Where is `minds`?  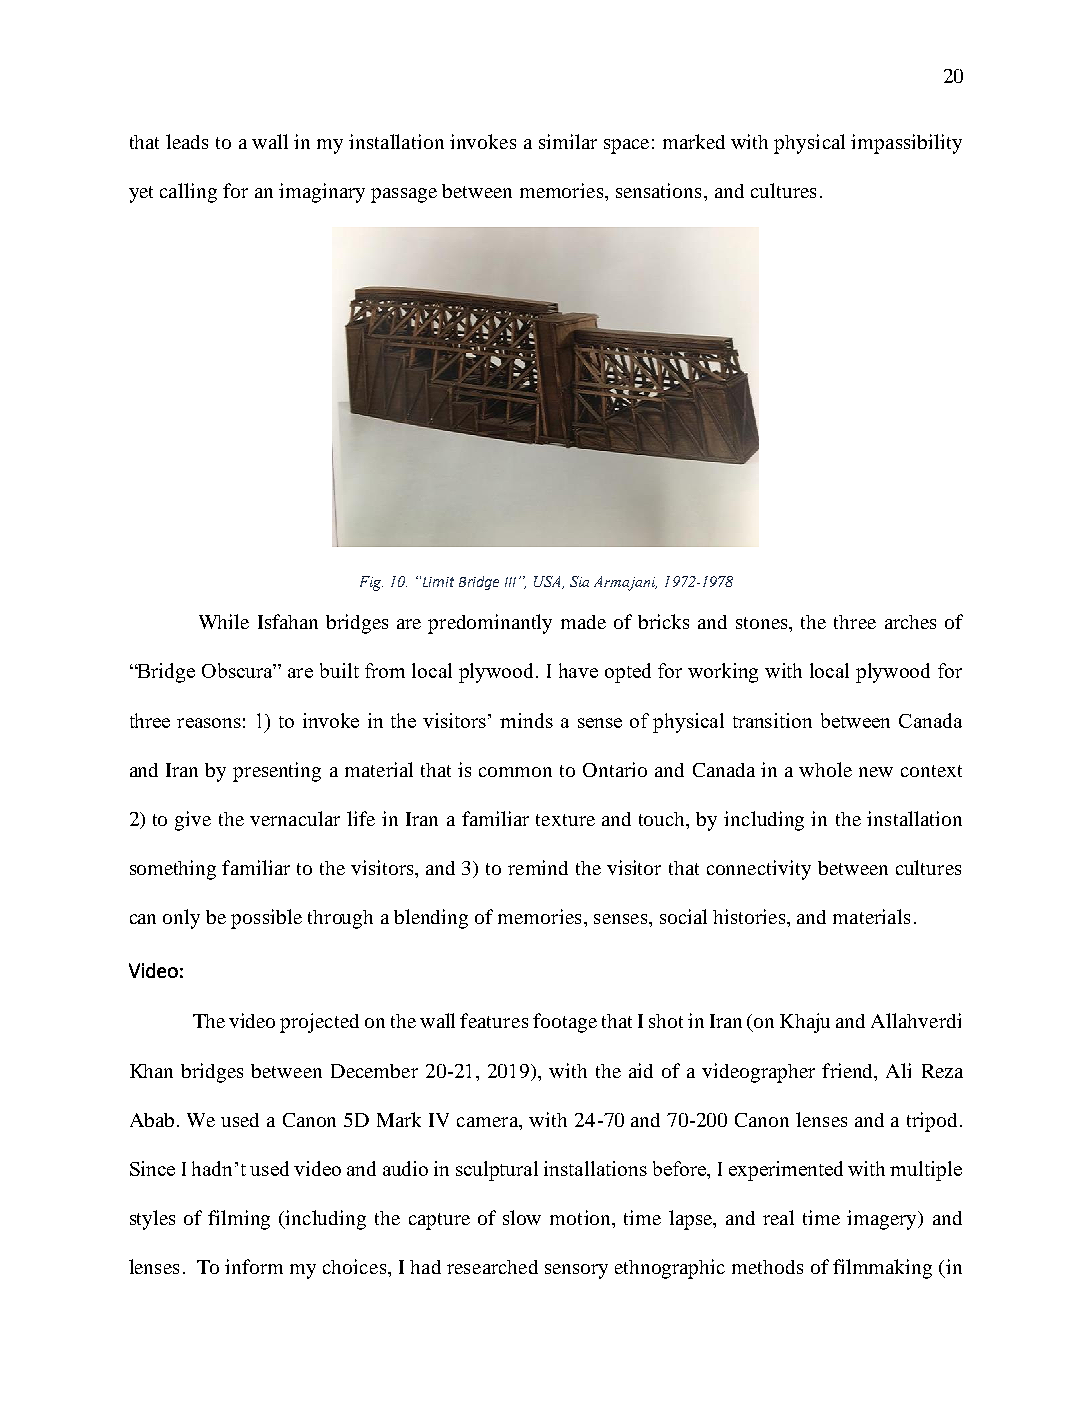 minds is located at coordinates (526, 720).
